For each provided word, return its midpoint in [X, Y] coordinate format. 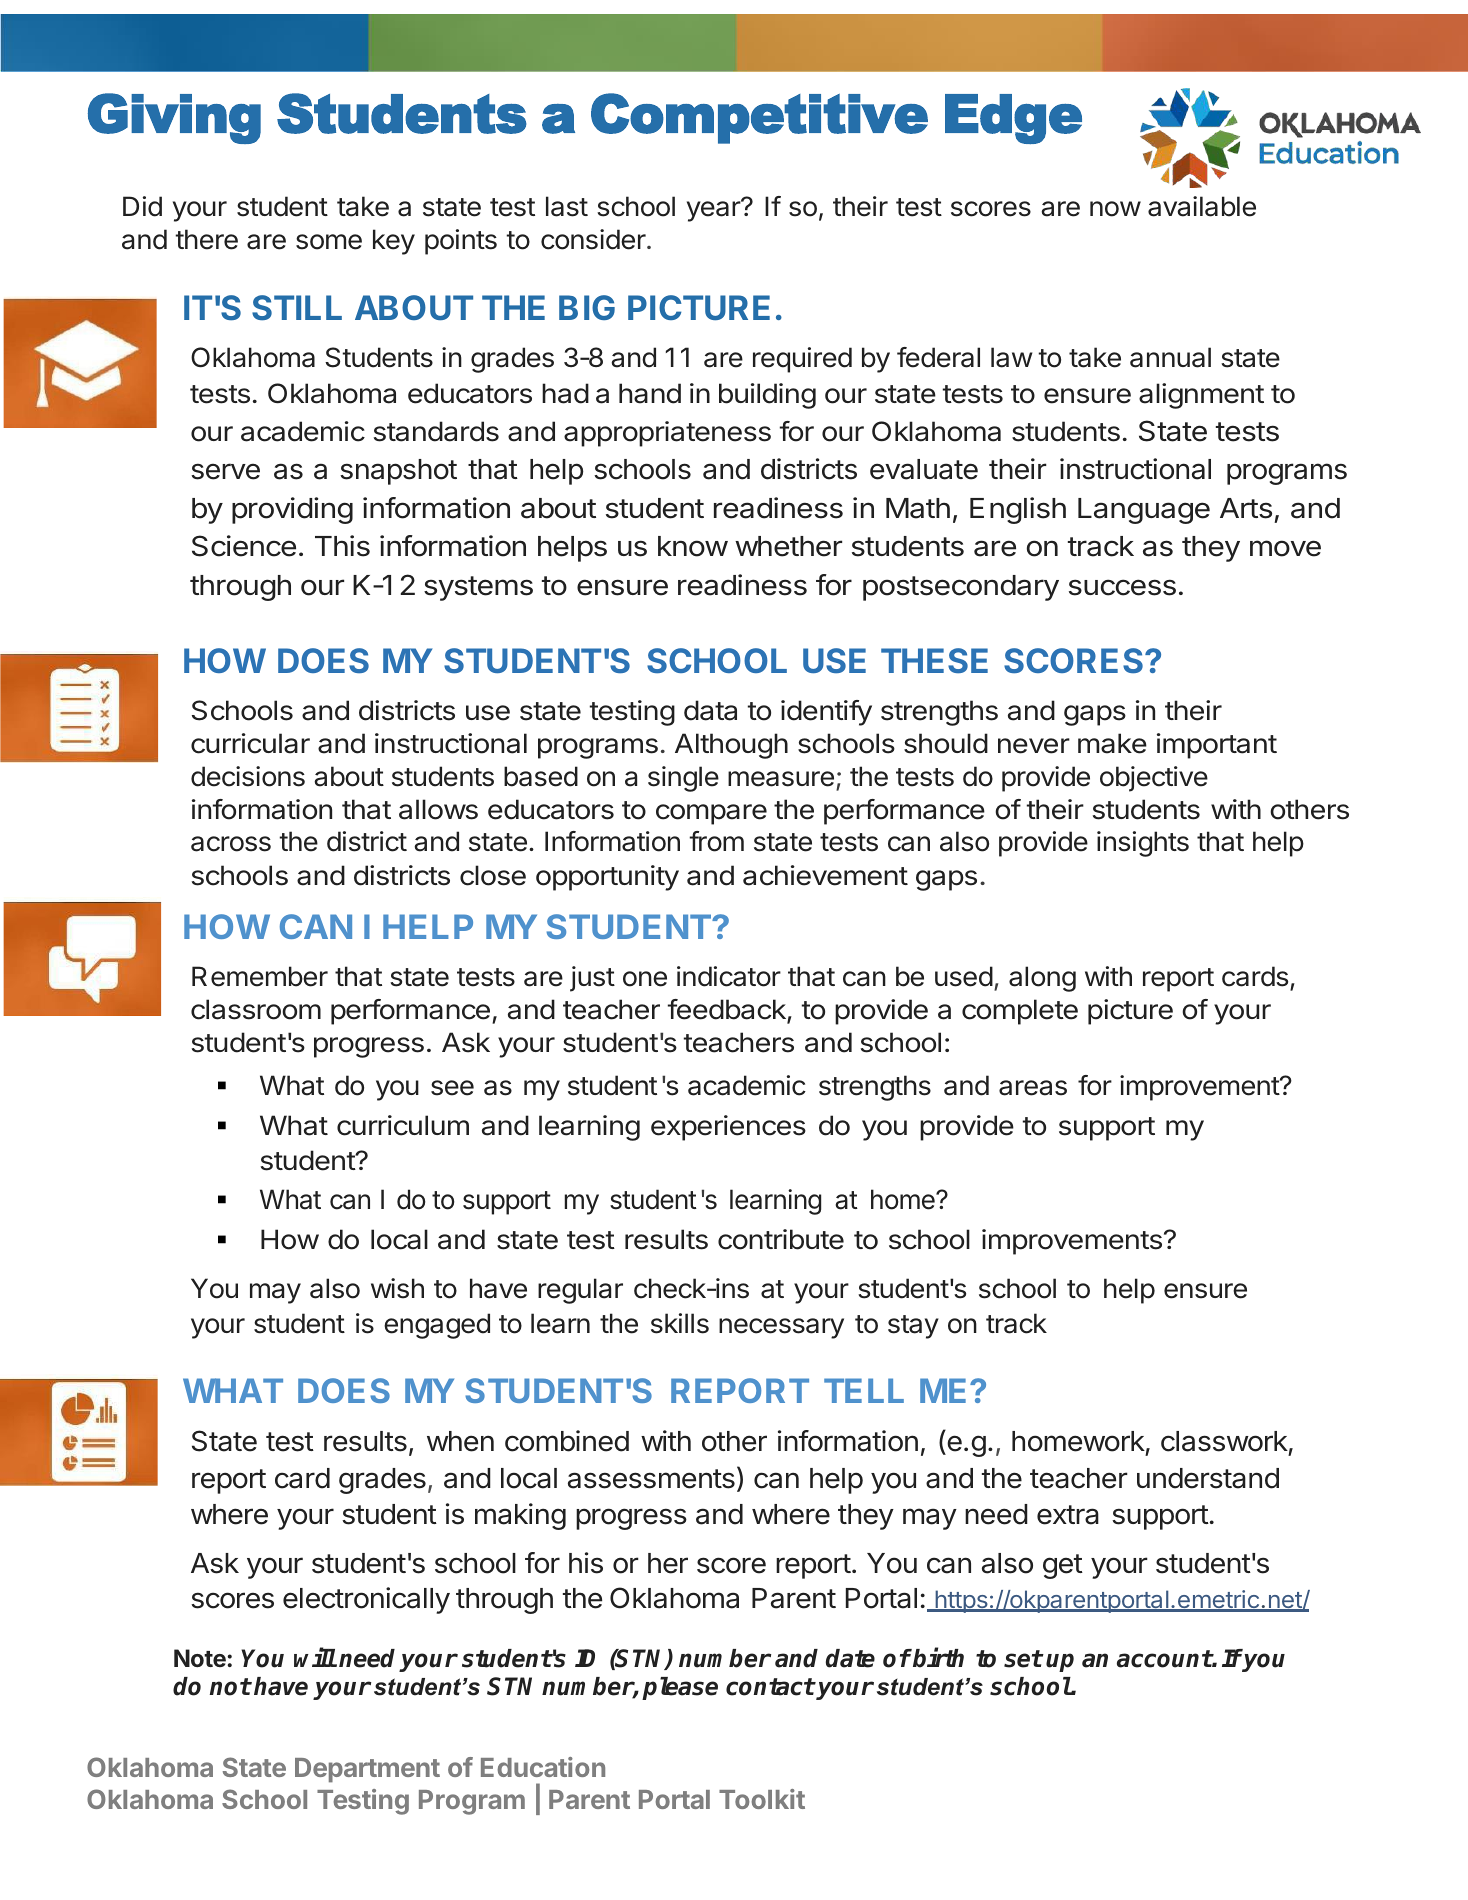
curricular [250, 743]
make [1112, 743]
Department [367, 1770]
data [710, 710]
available [1202, 206]
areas [1033, 1088]
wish [397, 1288]
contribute [781, 1239]
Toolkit [762, 1799]
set [1023, 1659]
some [329, 242]
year [714, 211]
